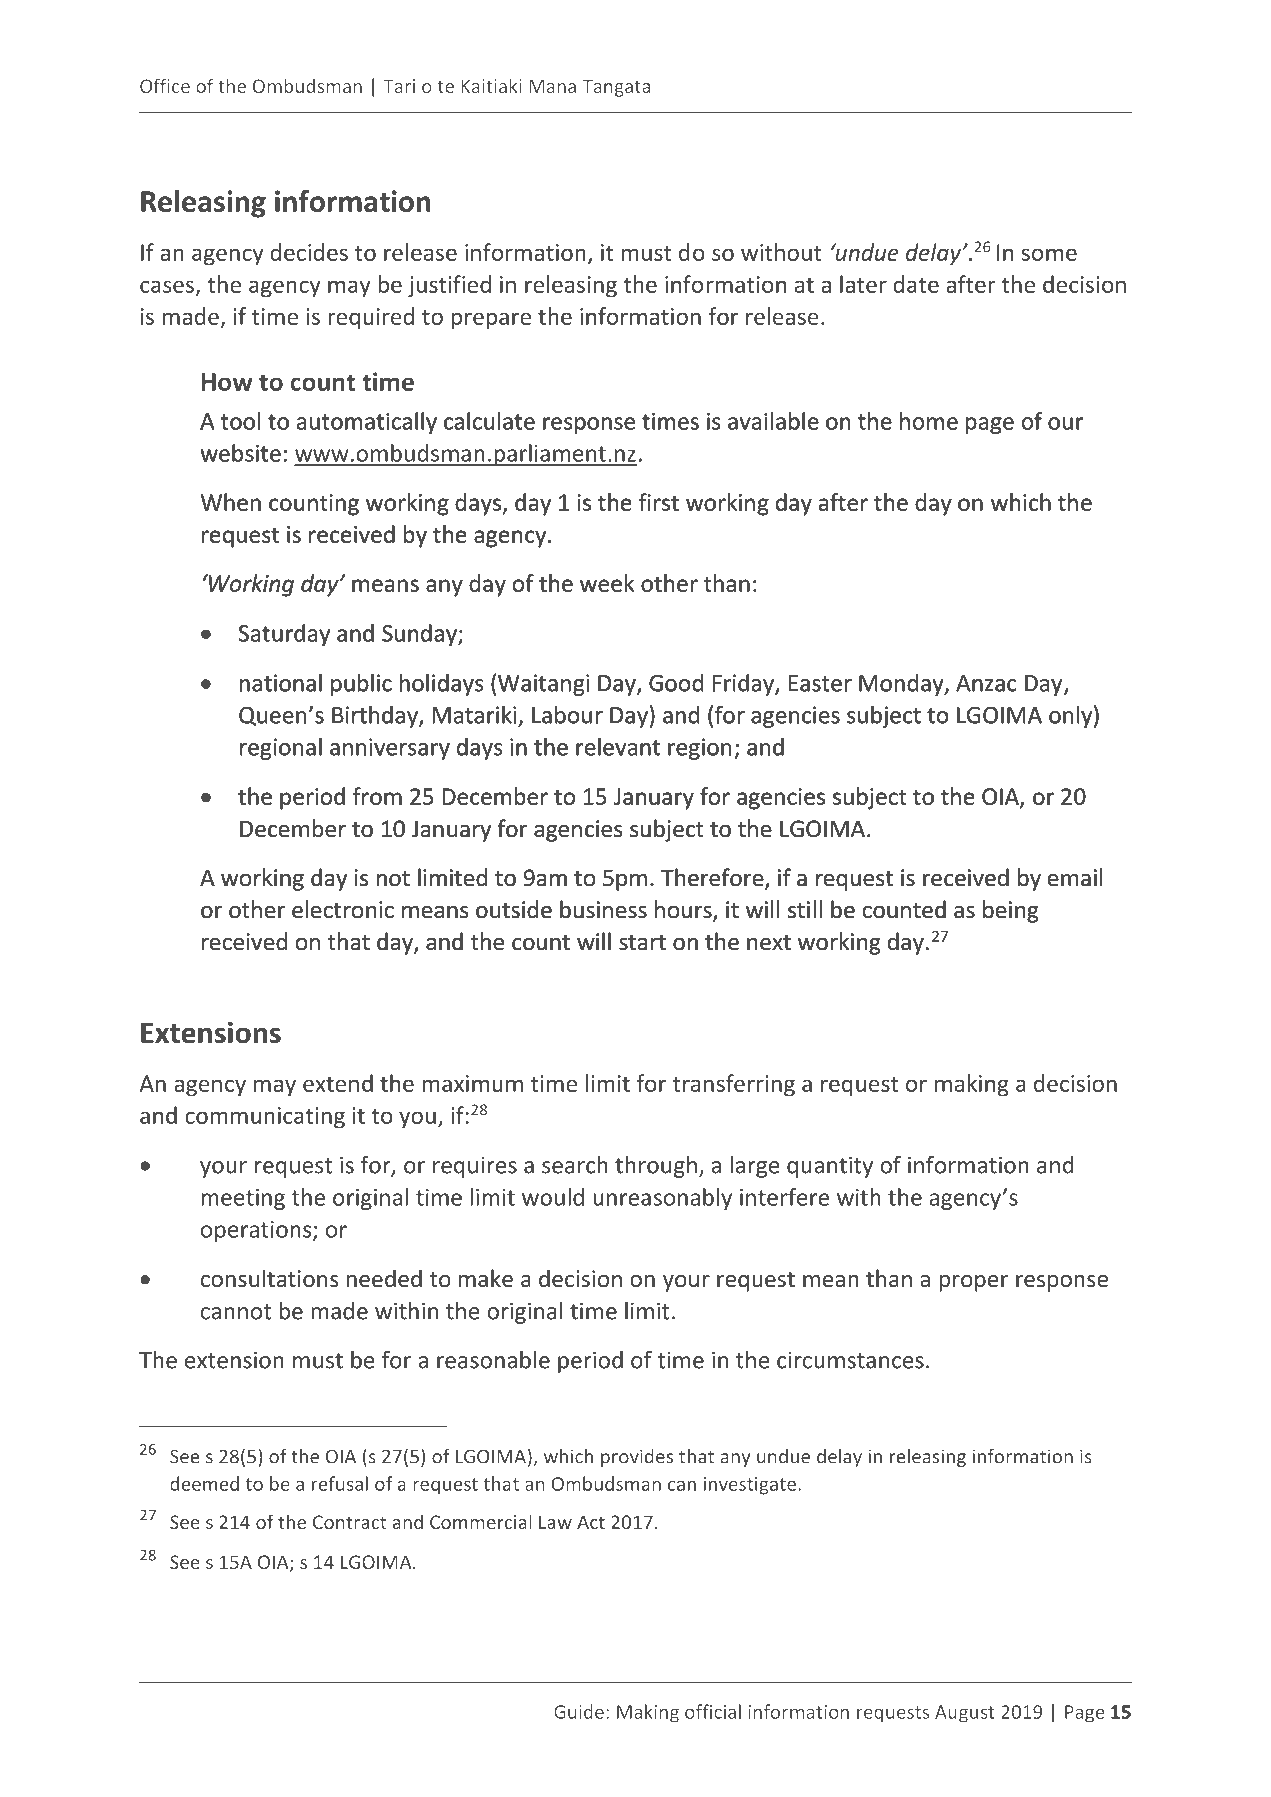  What do you see at coordinates (579, 1711) in the page?
I see `Guide` at bounding box center [579, 1711].
